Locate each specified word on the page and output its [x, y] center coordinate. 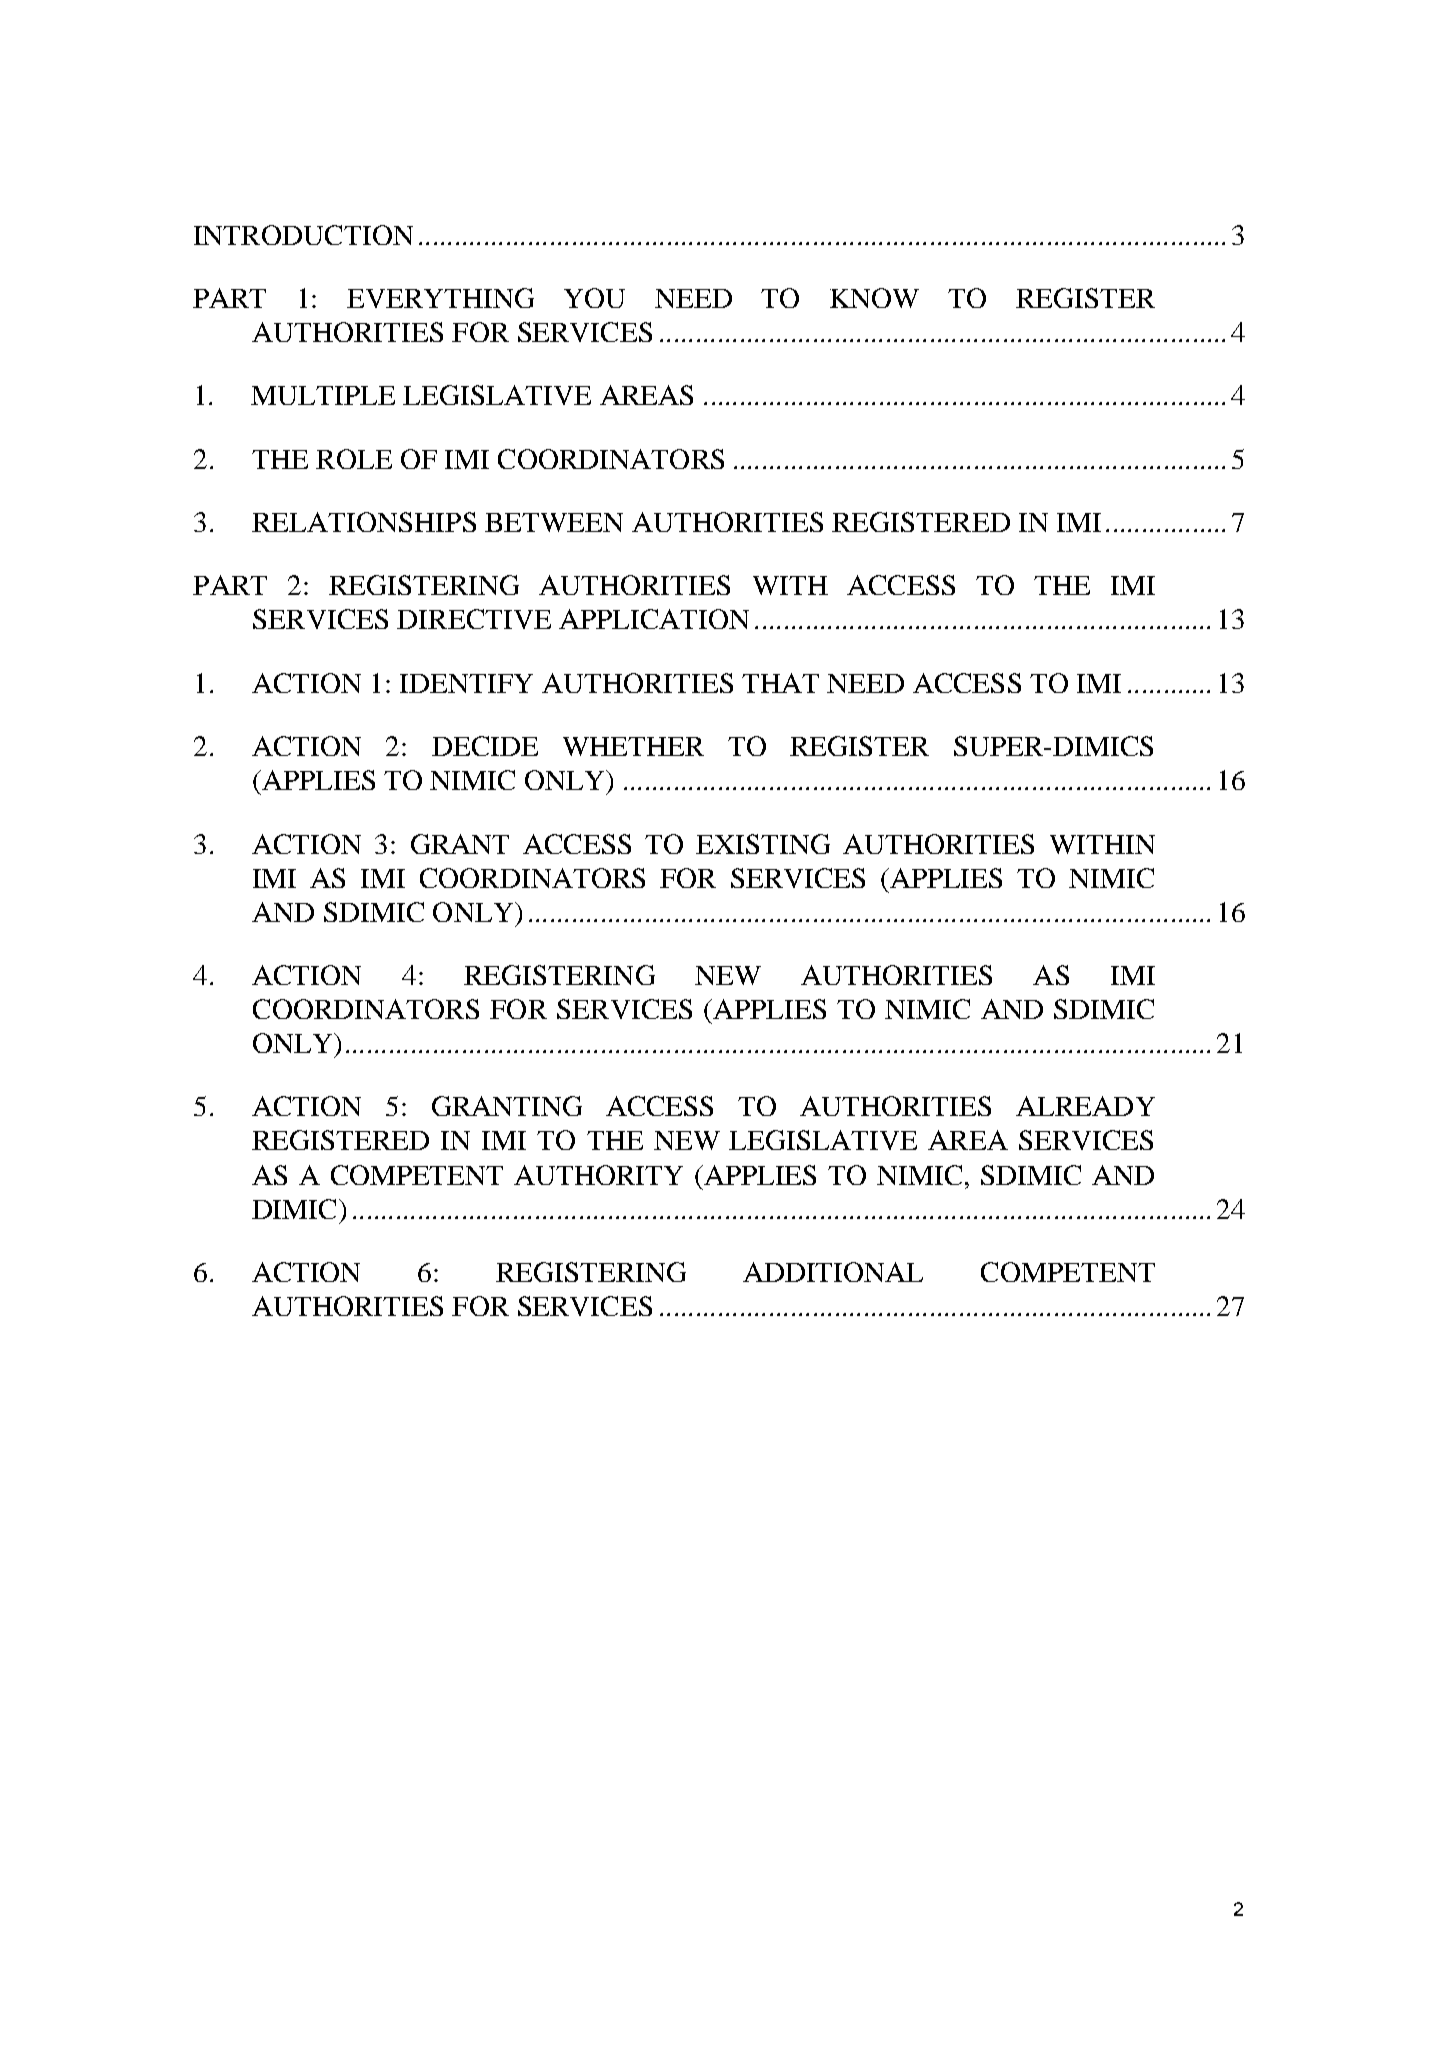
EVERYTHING [440, 298]
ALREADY [1085, 1106]
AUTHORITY [598, 1175]
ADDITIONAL [833, 1272]
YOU [594, 298]
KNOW [874, 298]
